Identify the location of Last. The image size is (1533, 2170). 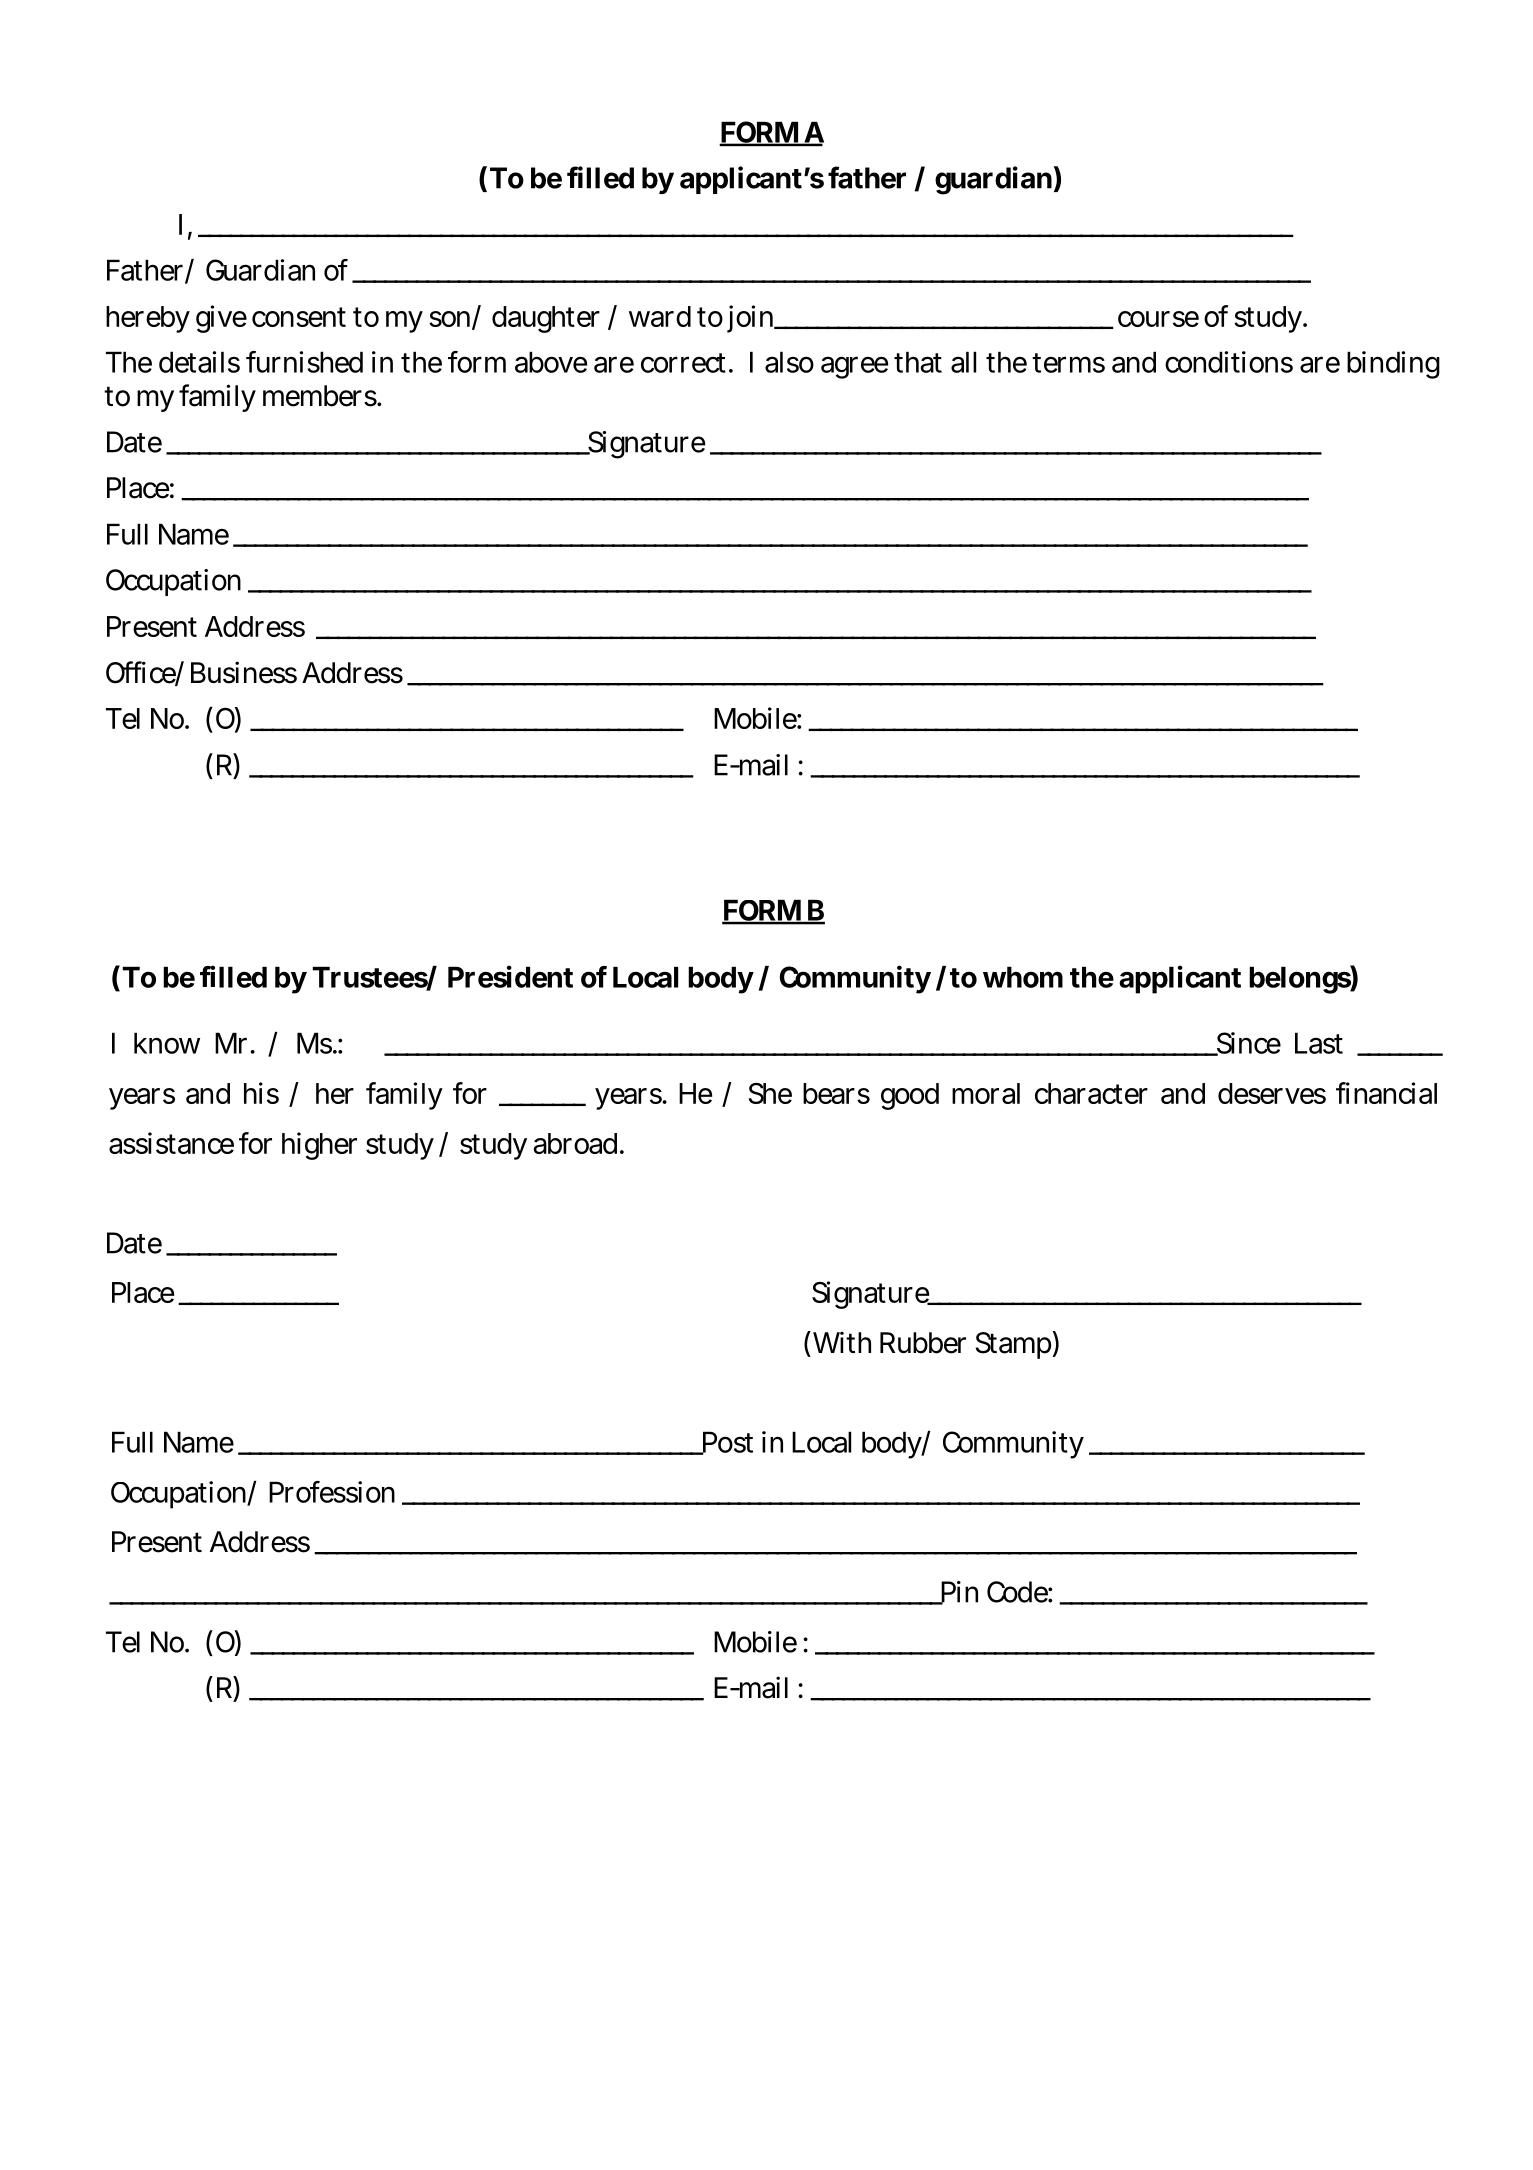
(1319, 1043).
